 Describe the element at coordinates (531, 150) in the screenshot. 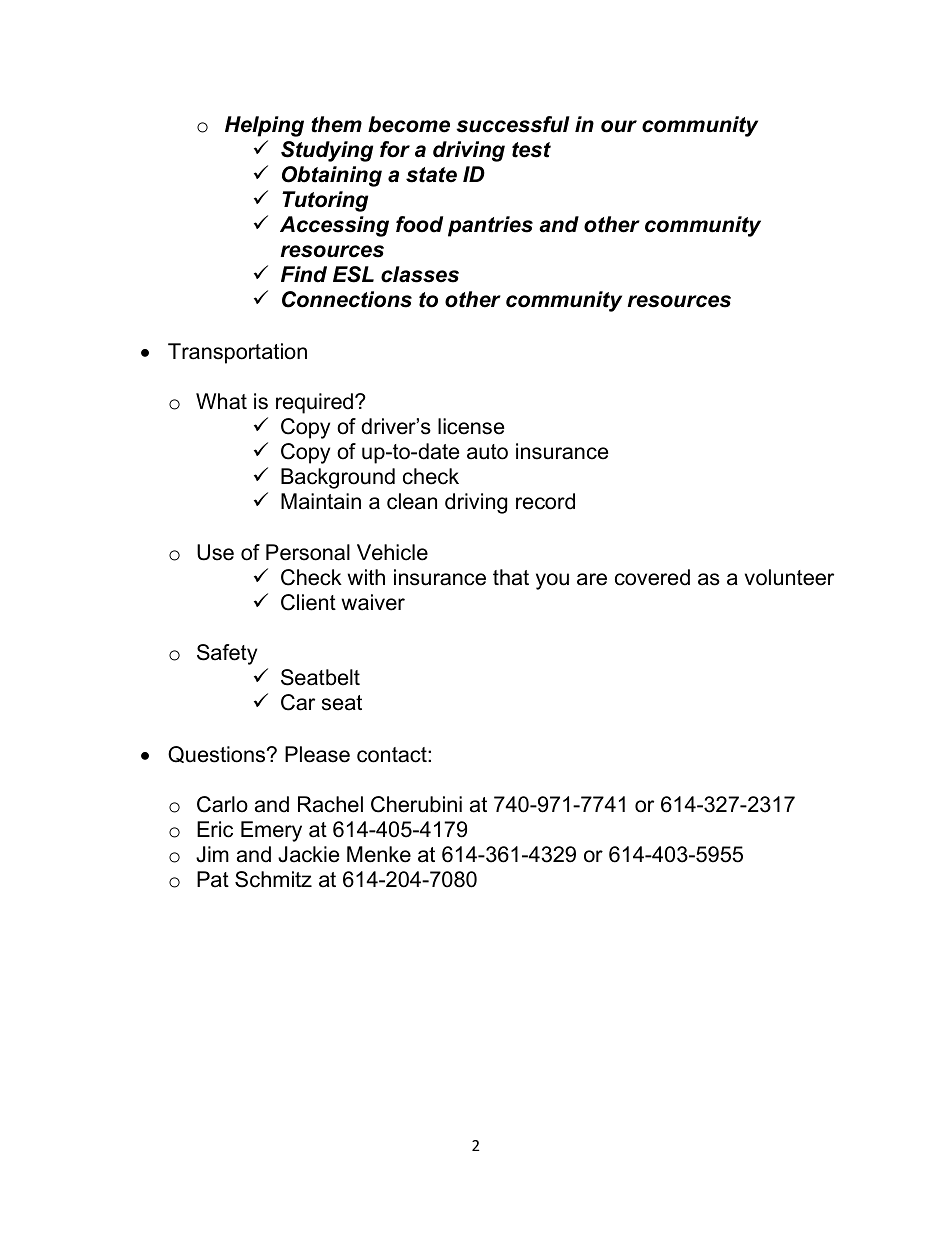

I see `test` at that location.
